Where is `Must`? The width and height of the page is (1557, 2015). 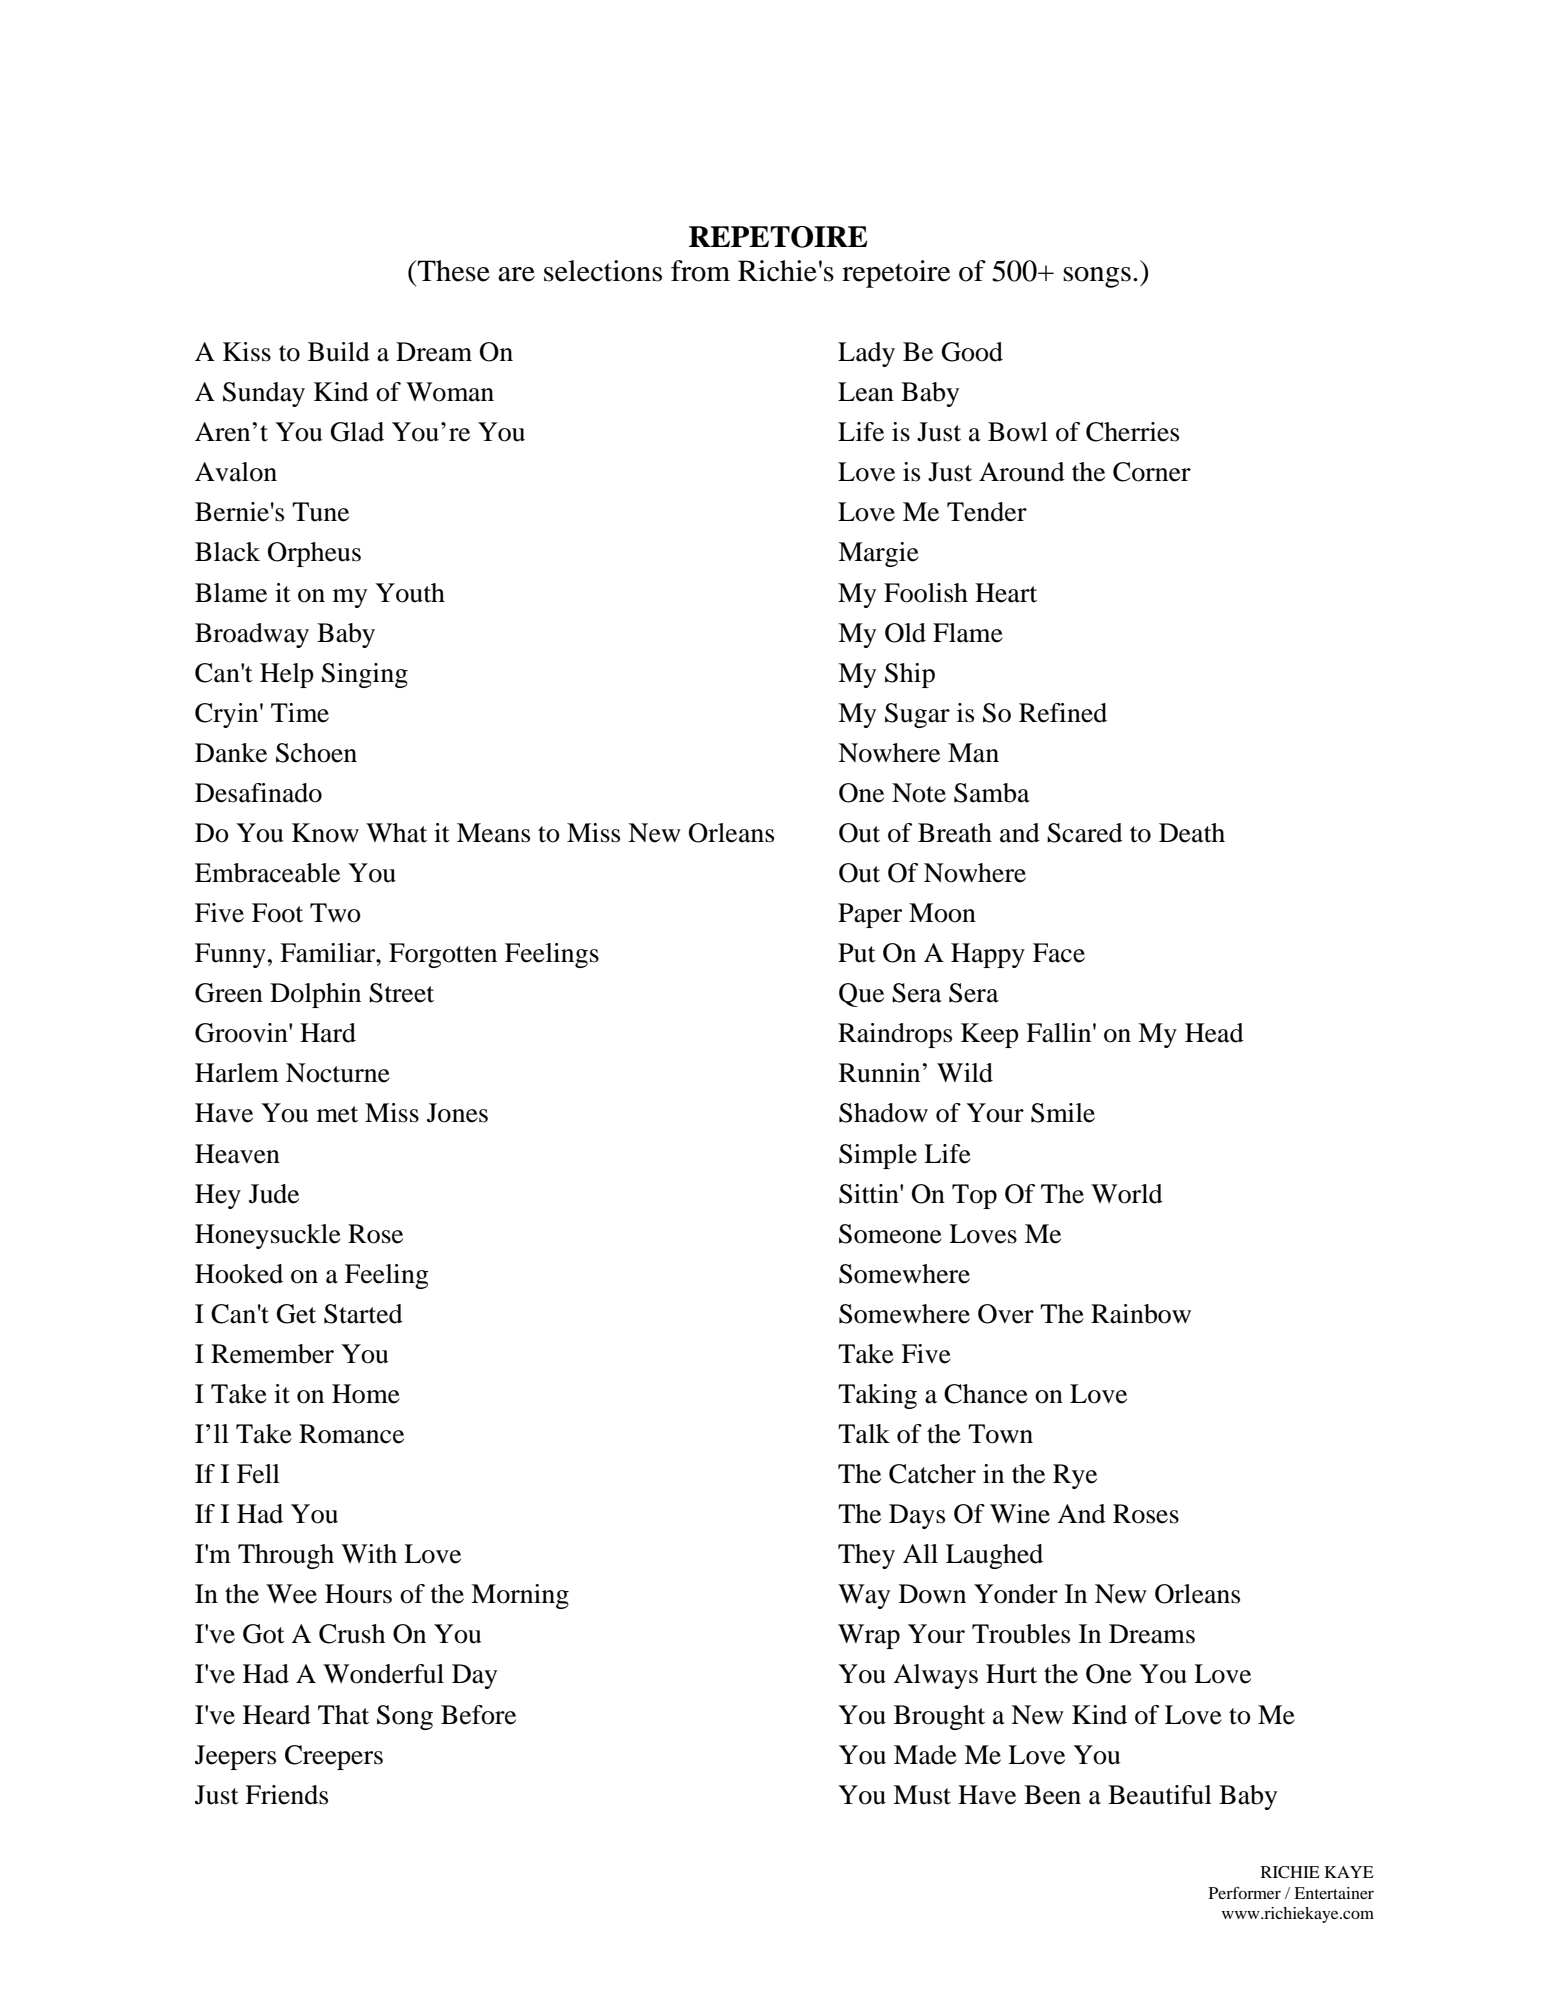
Must is located at coordinates (922, 1795).
